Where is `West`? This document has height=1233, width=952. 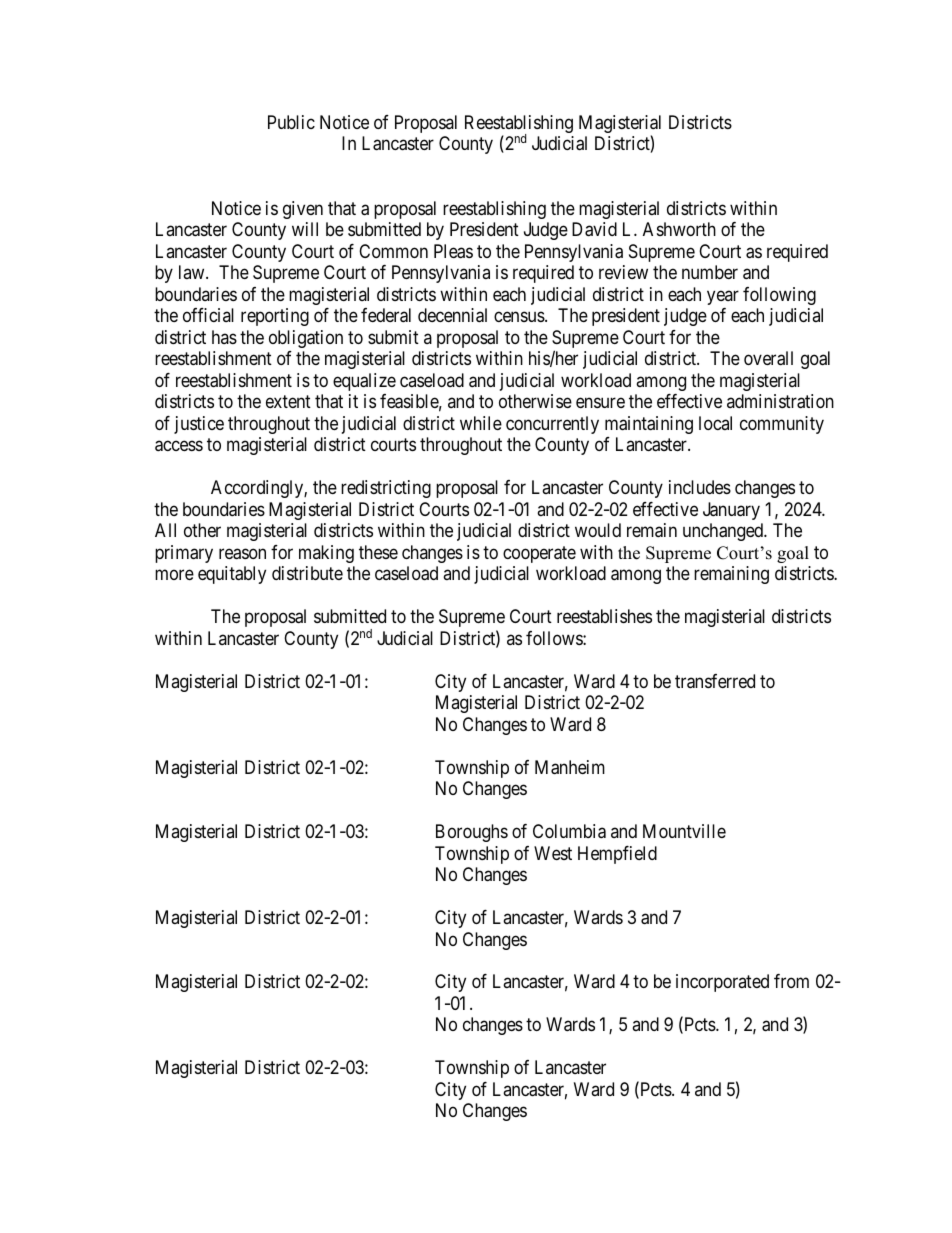 West is located at coordinates (553, 853).
